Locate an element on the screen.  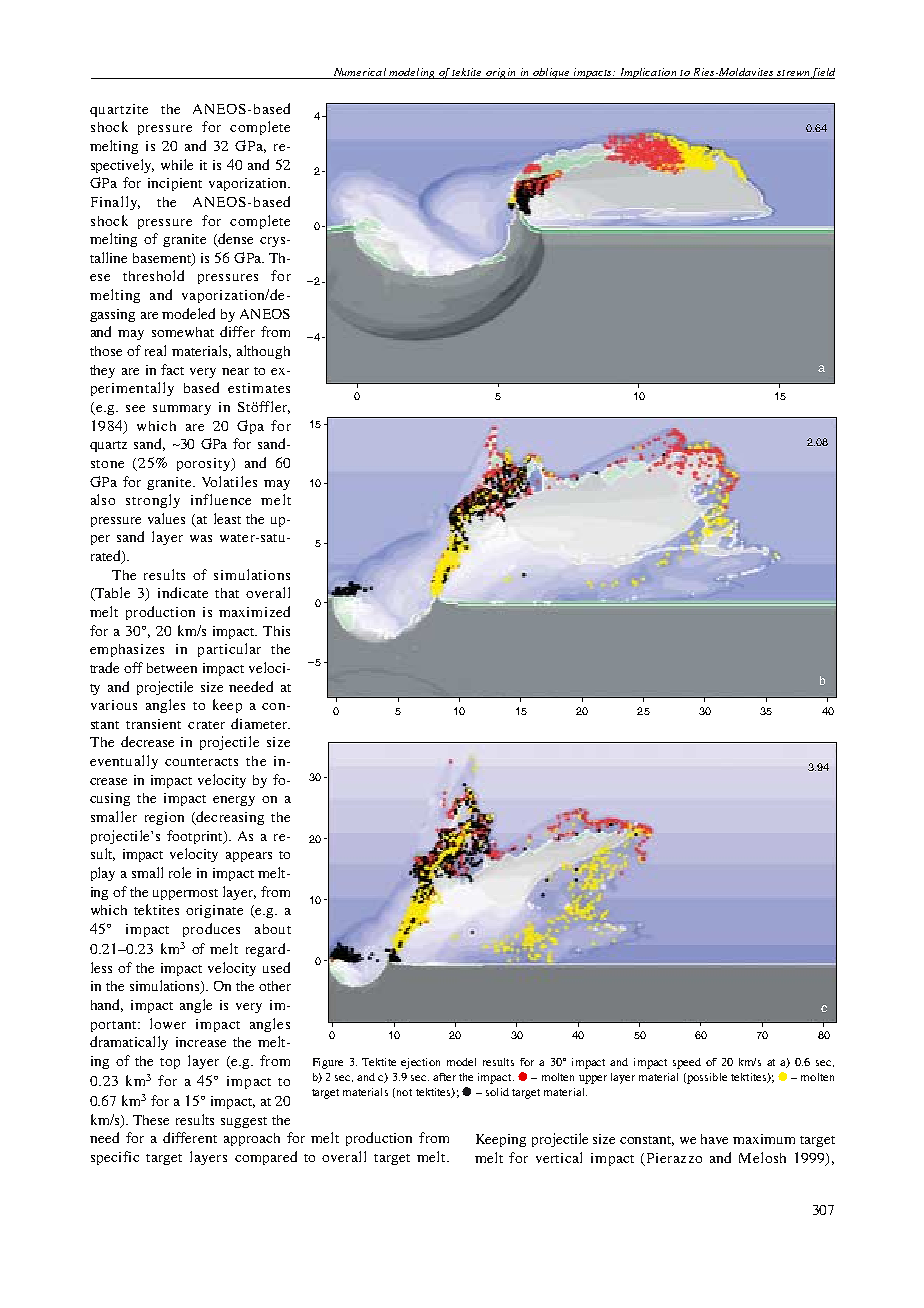
strewn is located at coordinates (793, 74).
